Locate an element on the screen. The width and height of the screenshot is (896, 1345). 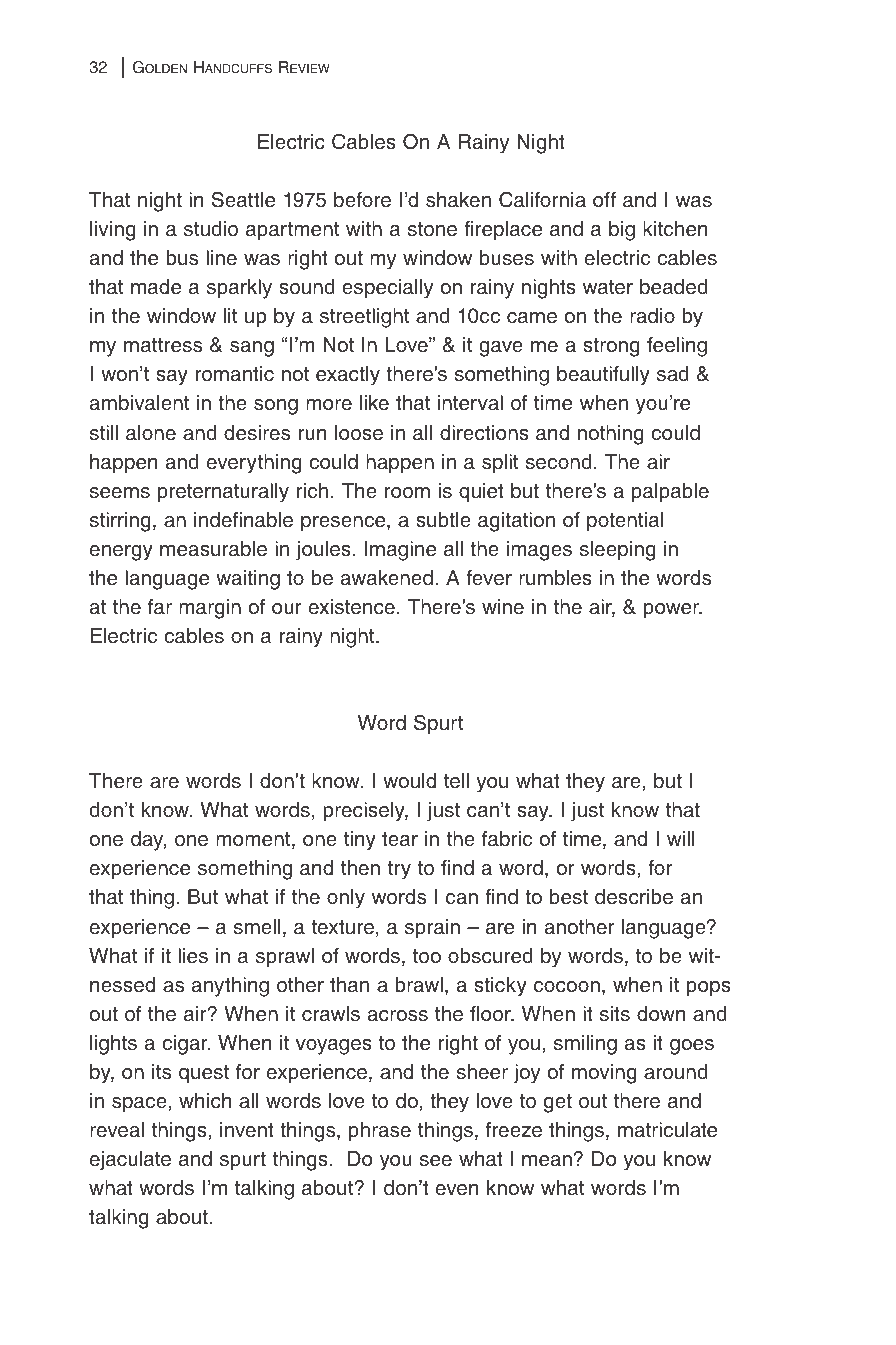
ejaculate is located at coordinates (130, 1161).
